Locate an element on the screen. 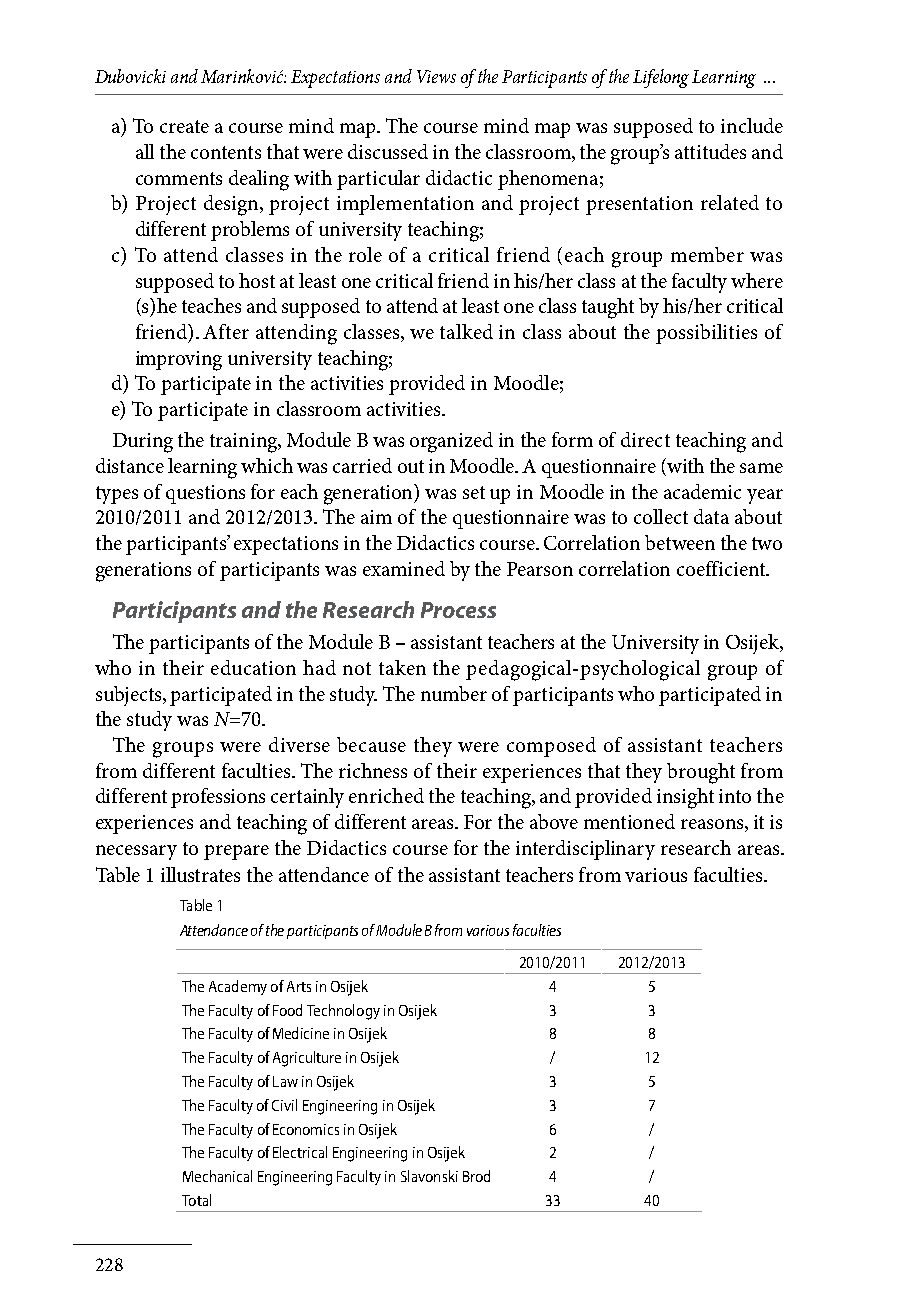 The height and width of the screenshot is (1316, 923). Process is located at coordinates (458, 610).
